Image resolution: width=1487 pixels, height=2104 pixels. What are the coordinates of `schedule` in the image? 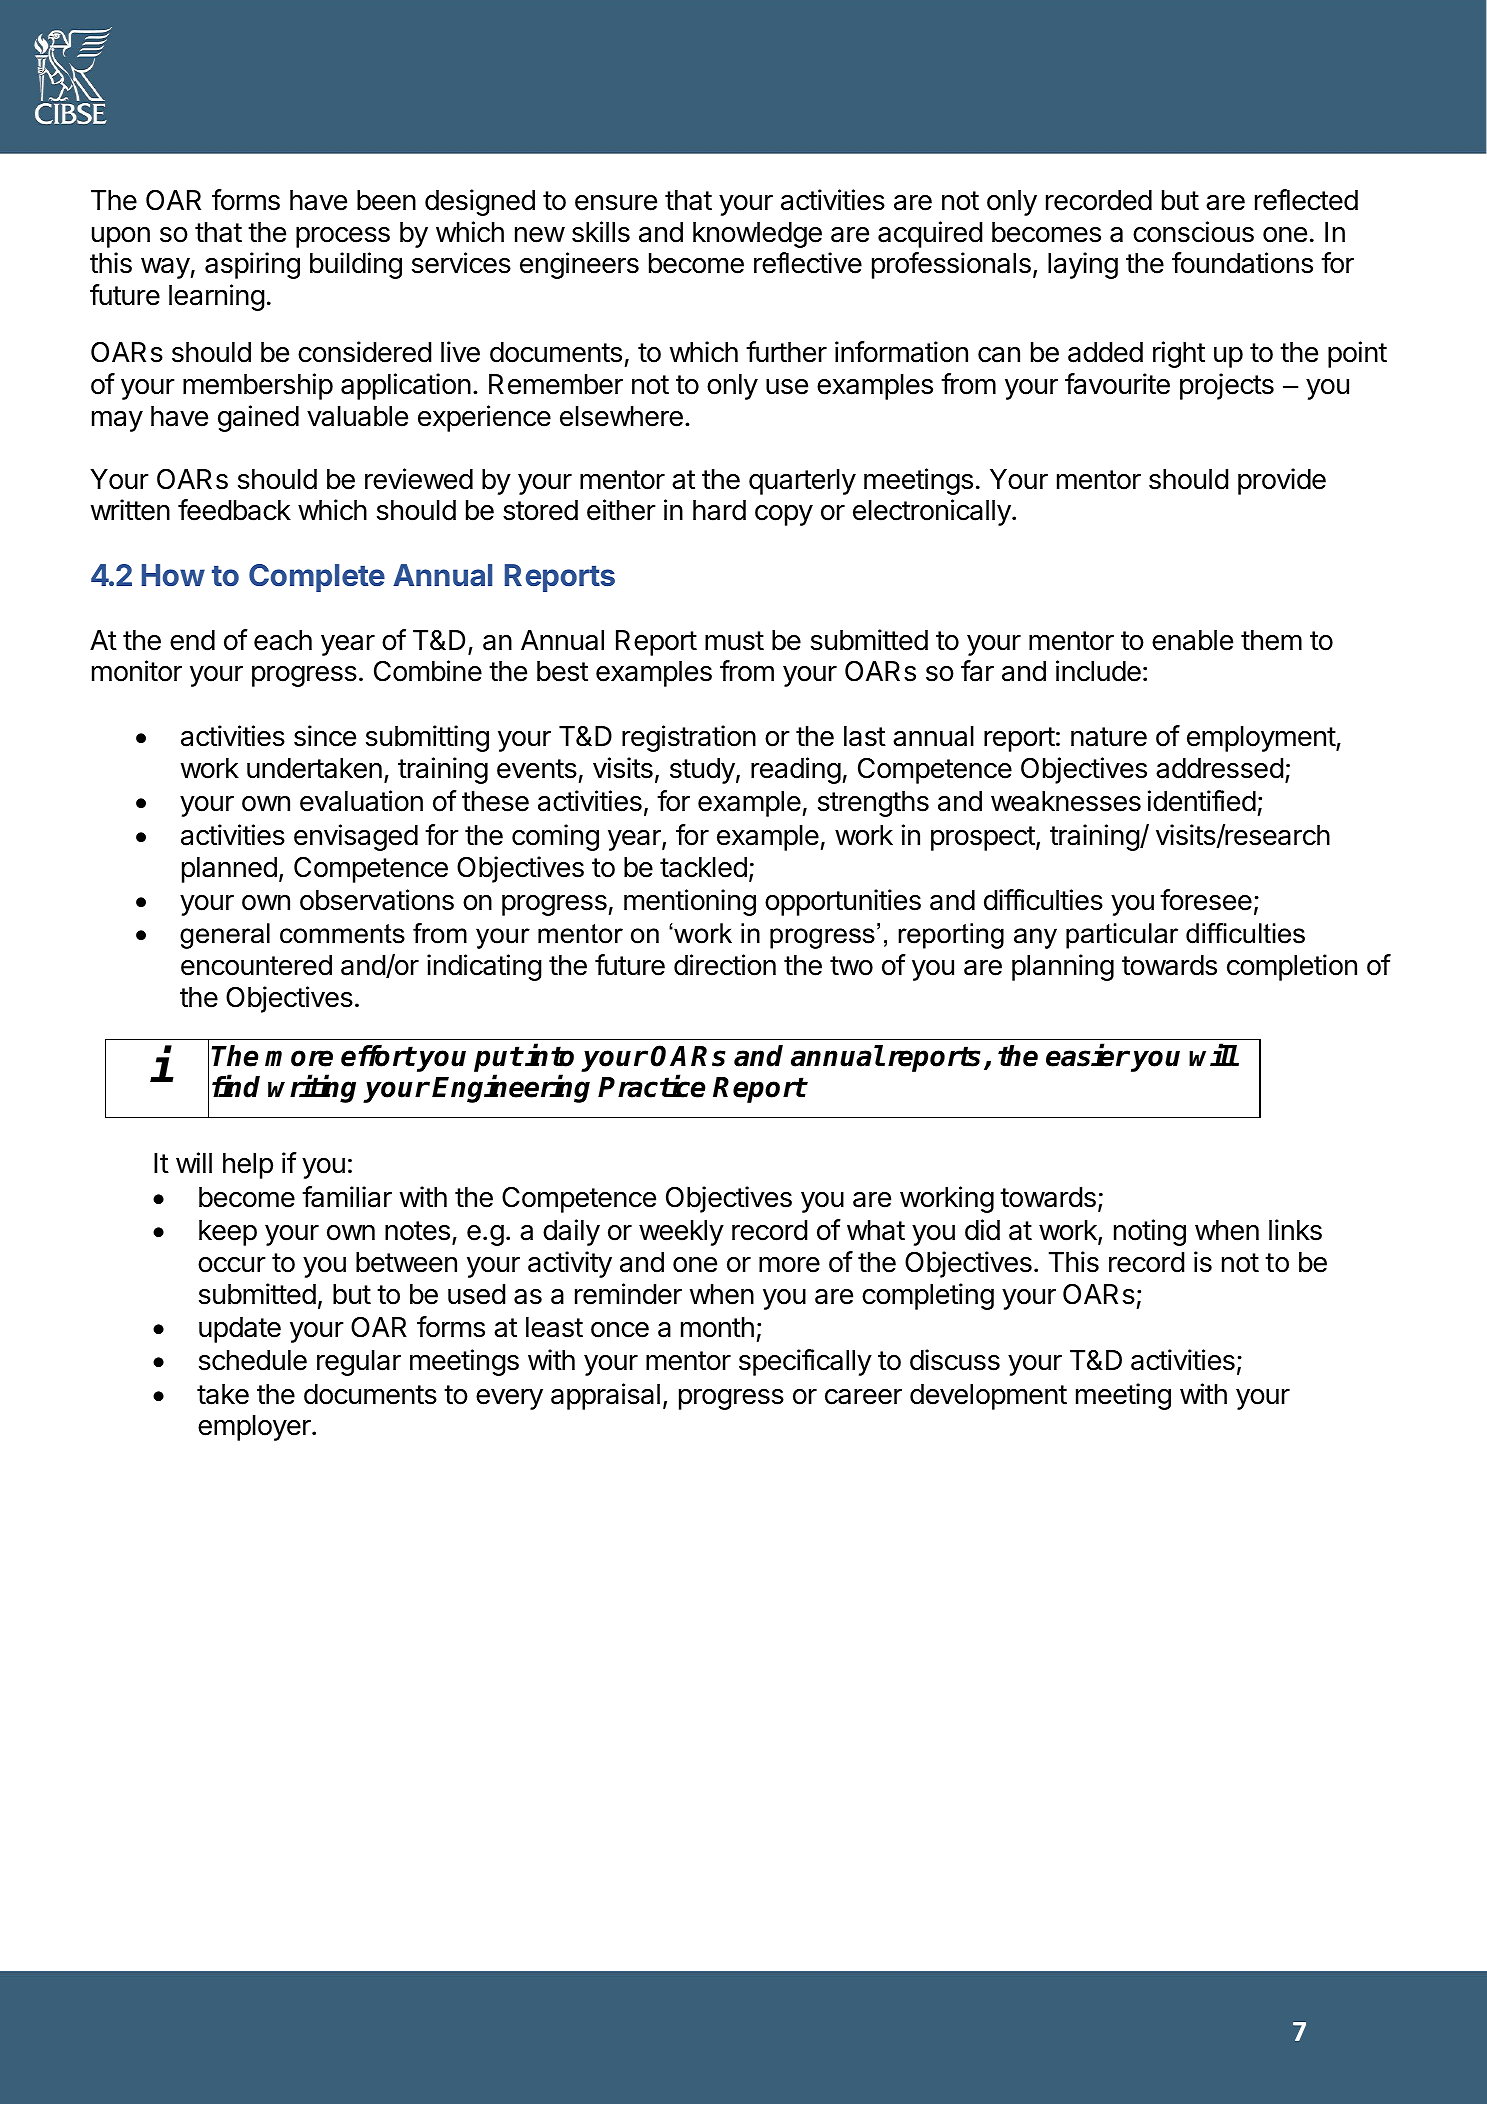 It's located at (253, 1360).
